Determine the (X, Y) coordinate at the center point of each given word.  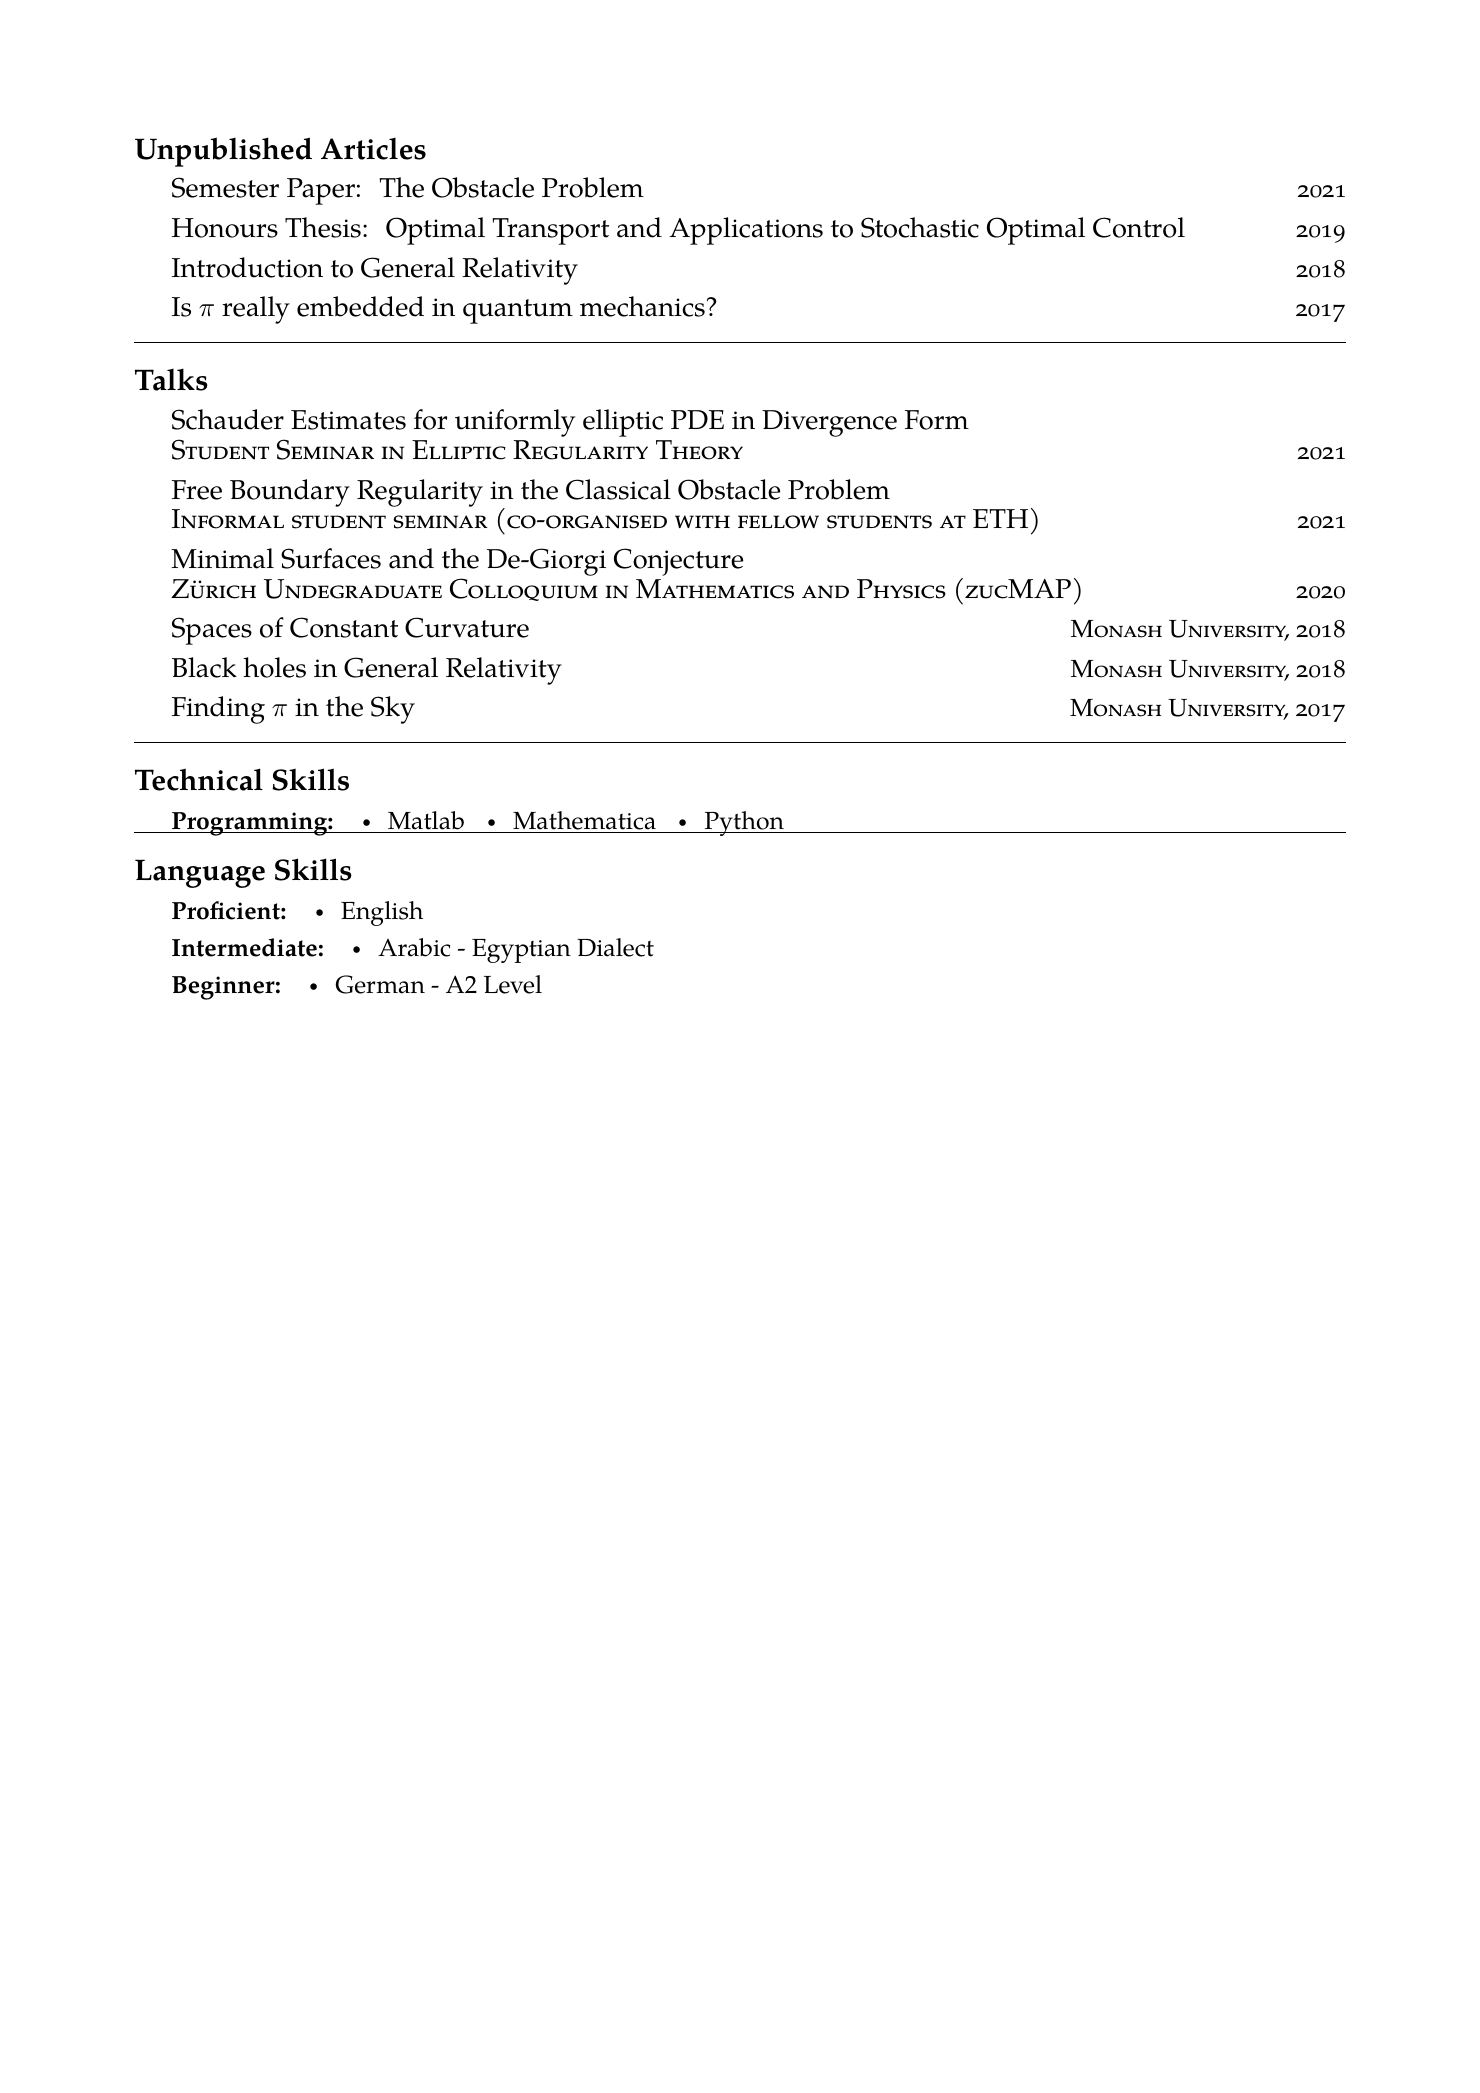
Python (744, 823)
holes (274, 667)
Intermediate (244, 947)
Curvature (467, 627)
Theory (699, 450)
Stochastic (920, 227)
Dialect (615, 947)
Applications (746, 231)
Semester (225, 187)
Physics (901, 589)
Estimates (348, 420)
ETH (1000, 518)
